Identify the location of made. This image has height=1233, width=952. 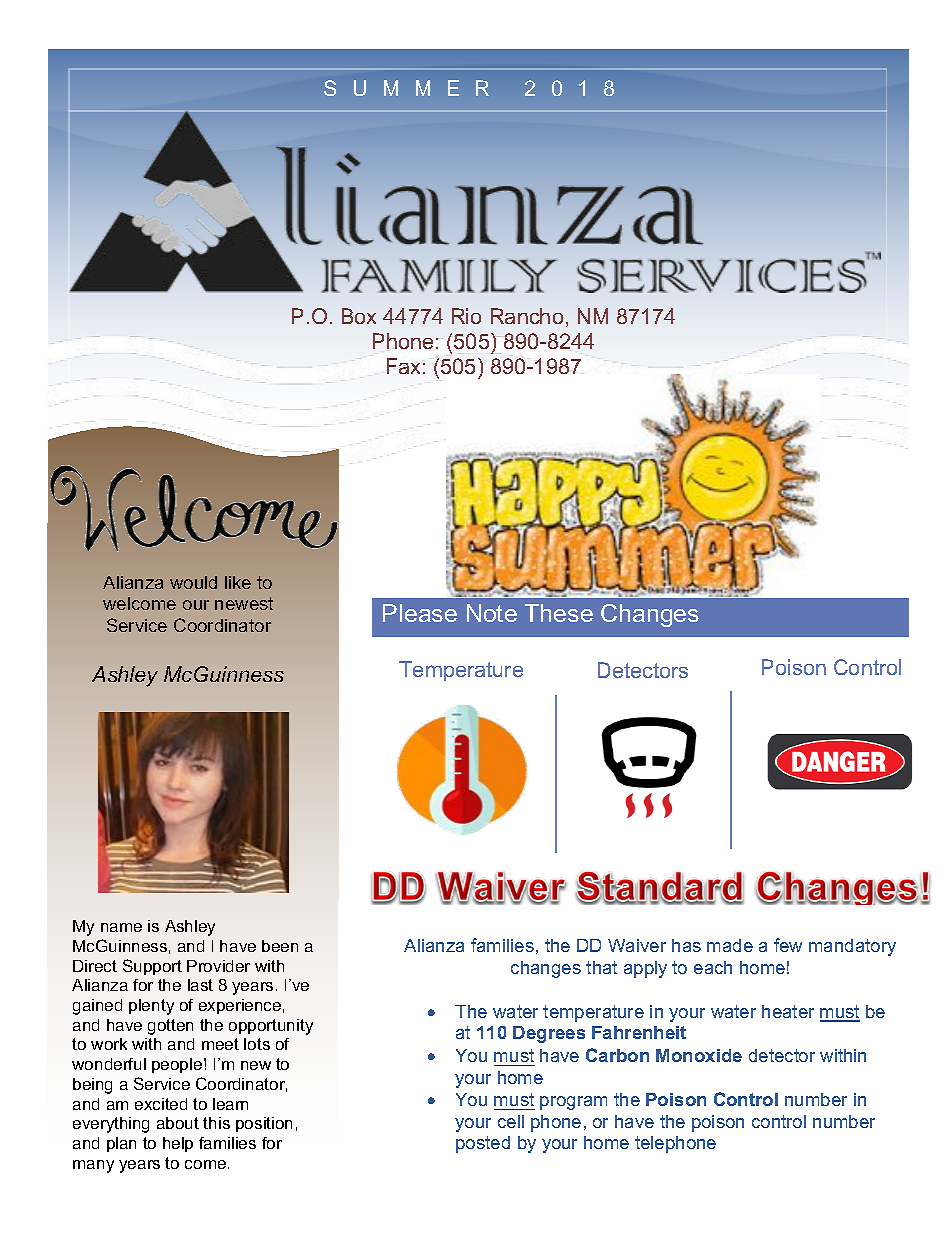
(730, 945).
